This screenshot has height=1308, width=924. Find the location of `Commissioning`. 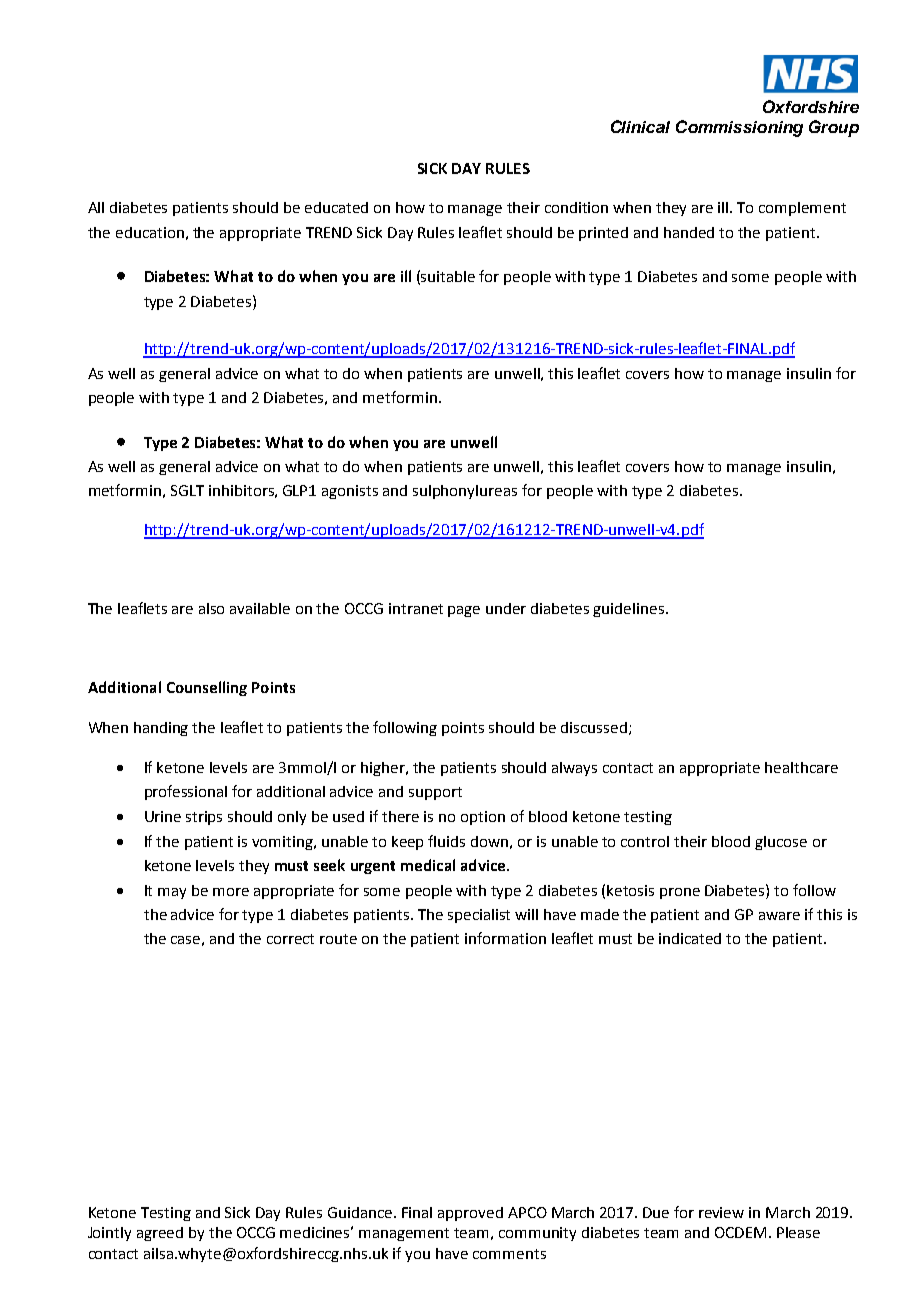

Commissioning is located at coordinates (739, 128).
